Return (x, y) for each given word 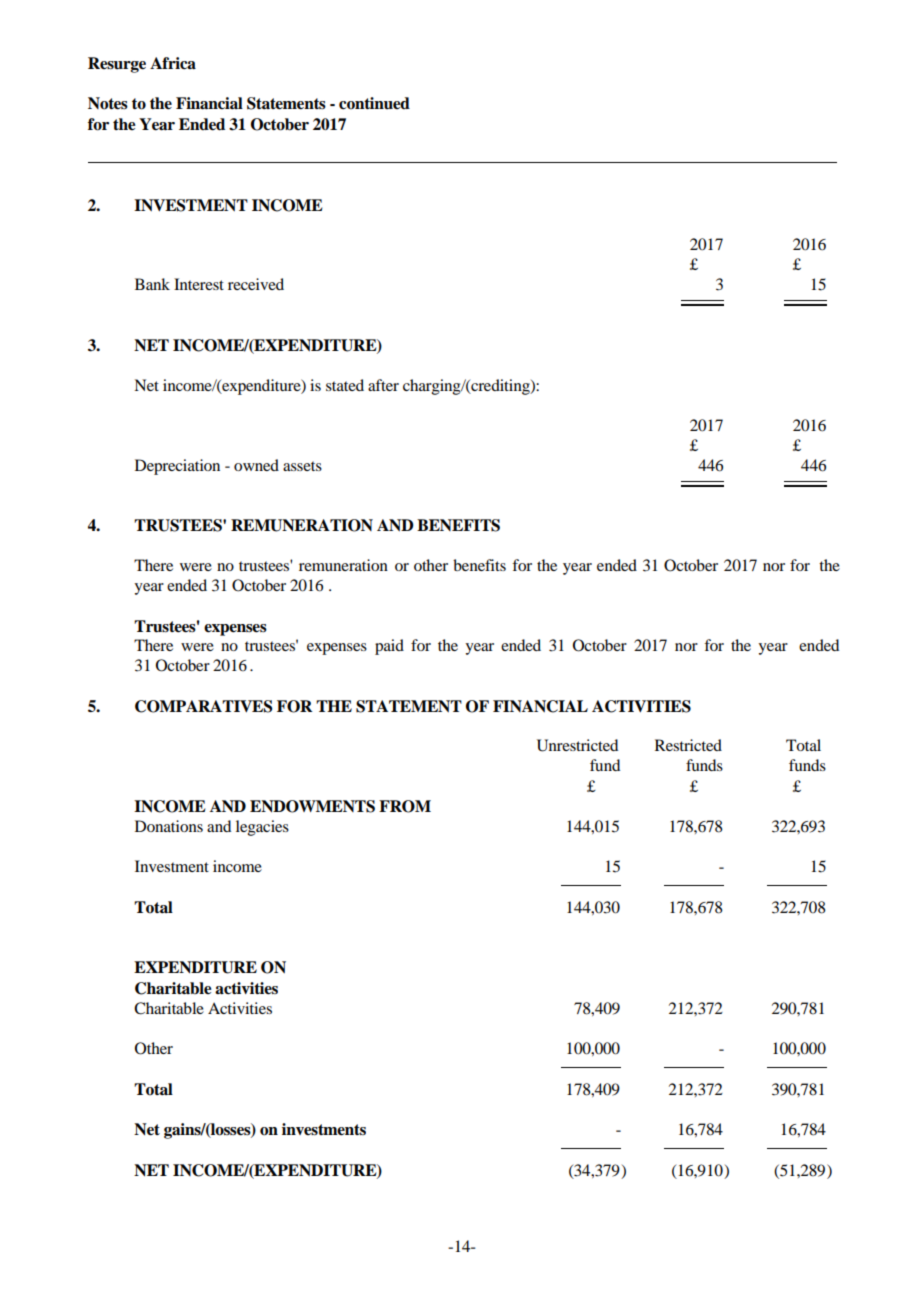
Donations (169, 826)
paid (389, 647)
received (256, 284)
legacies (262, 828)
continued (374, 103)
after (383, 385)
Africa (173, 63)
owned (256, 465)
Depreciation (177, 467)
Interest (199, 284)
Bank (152, 284)
